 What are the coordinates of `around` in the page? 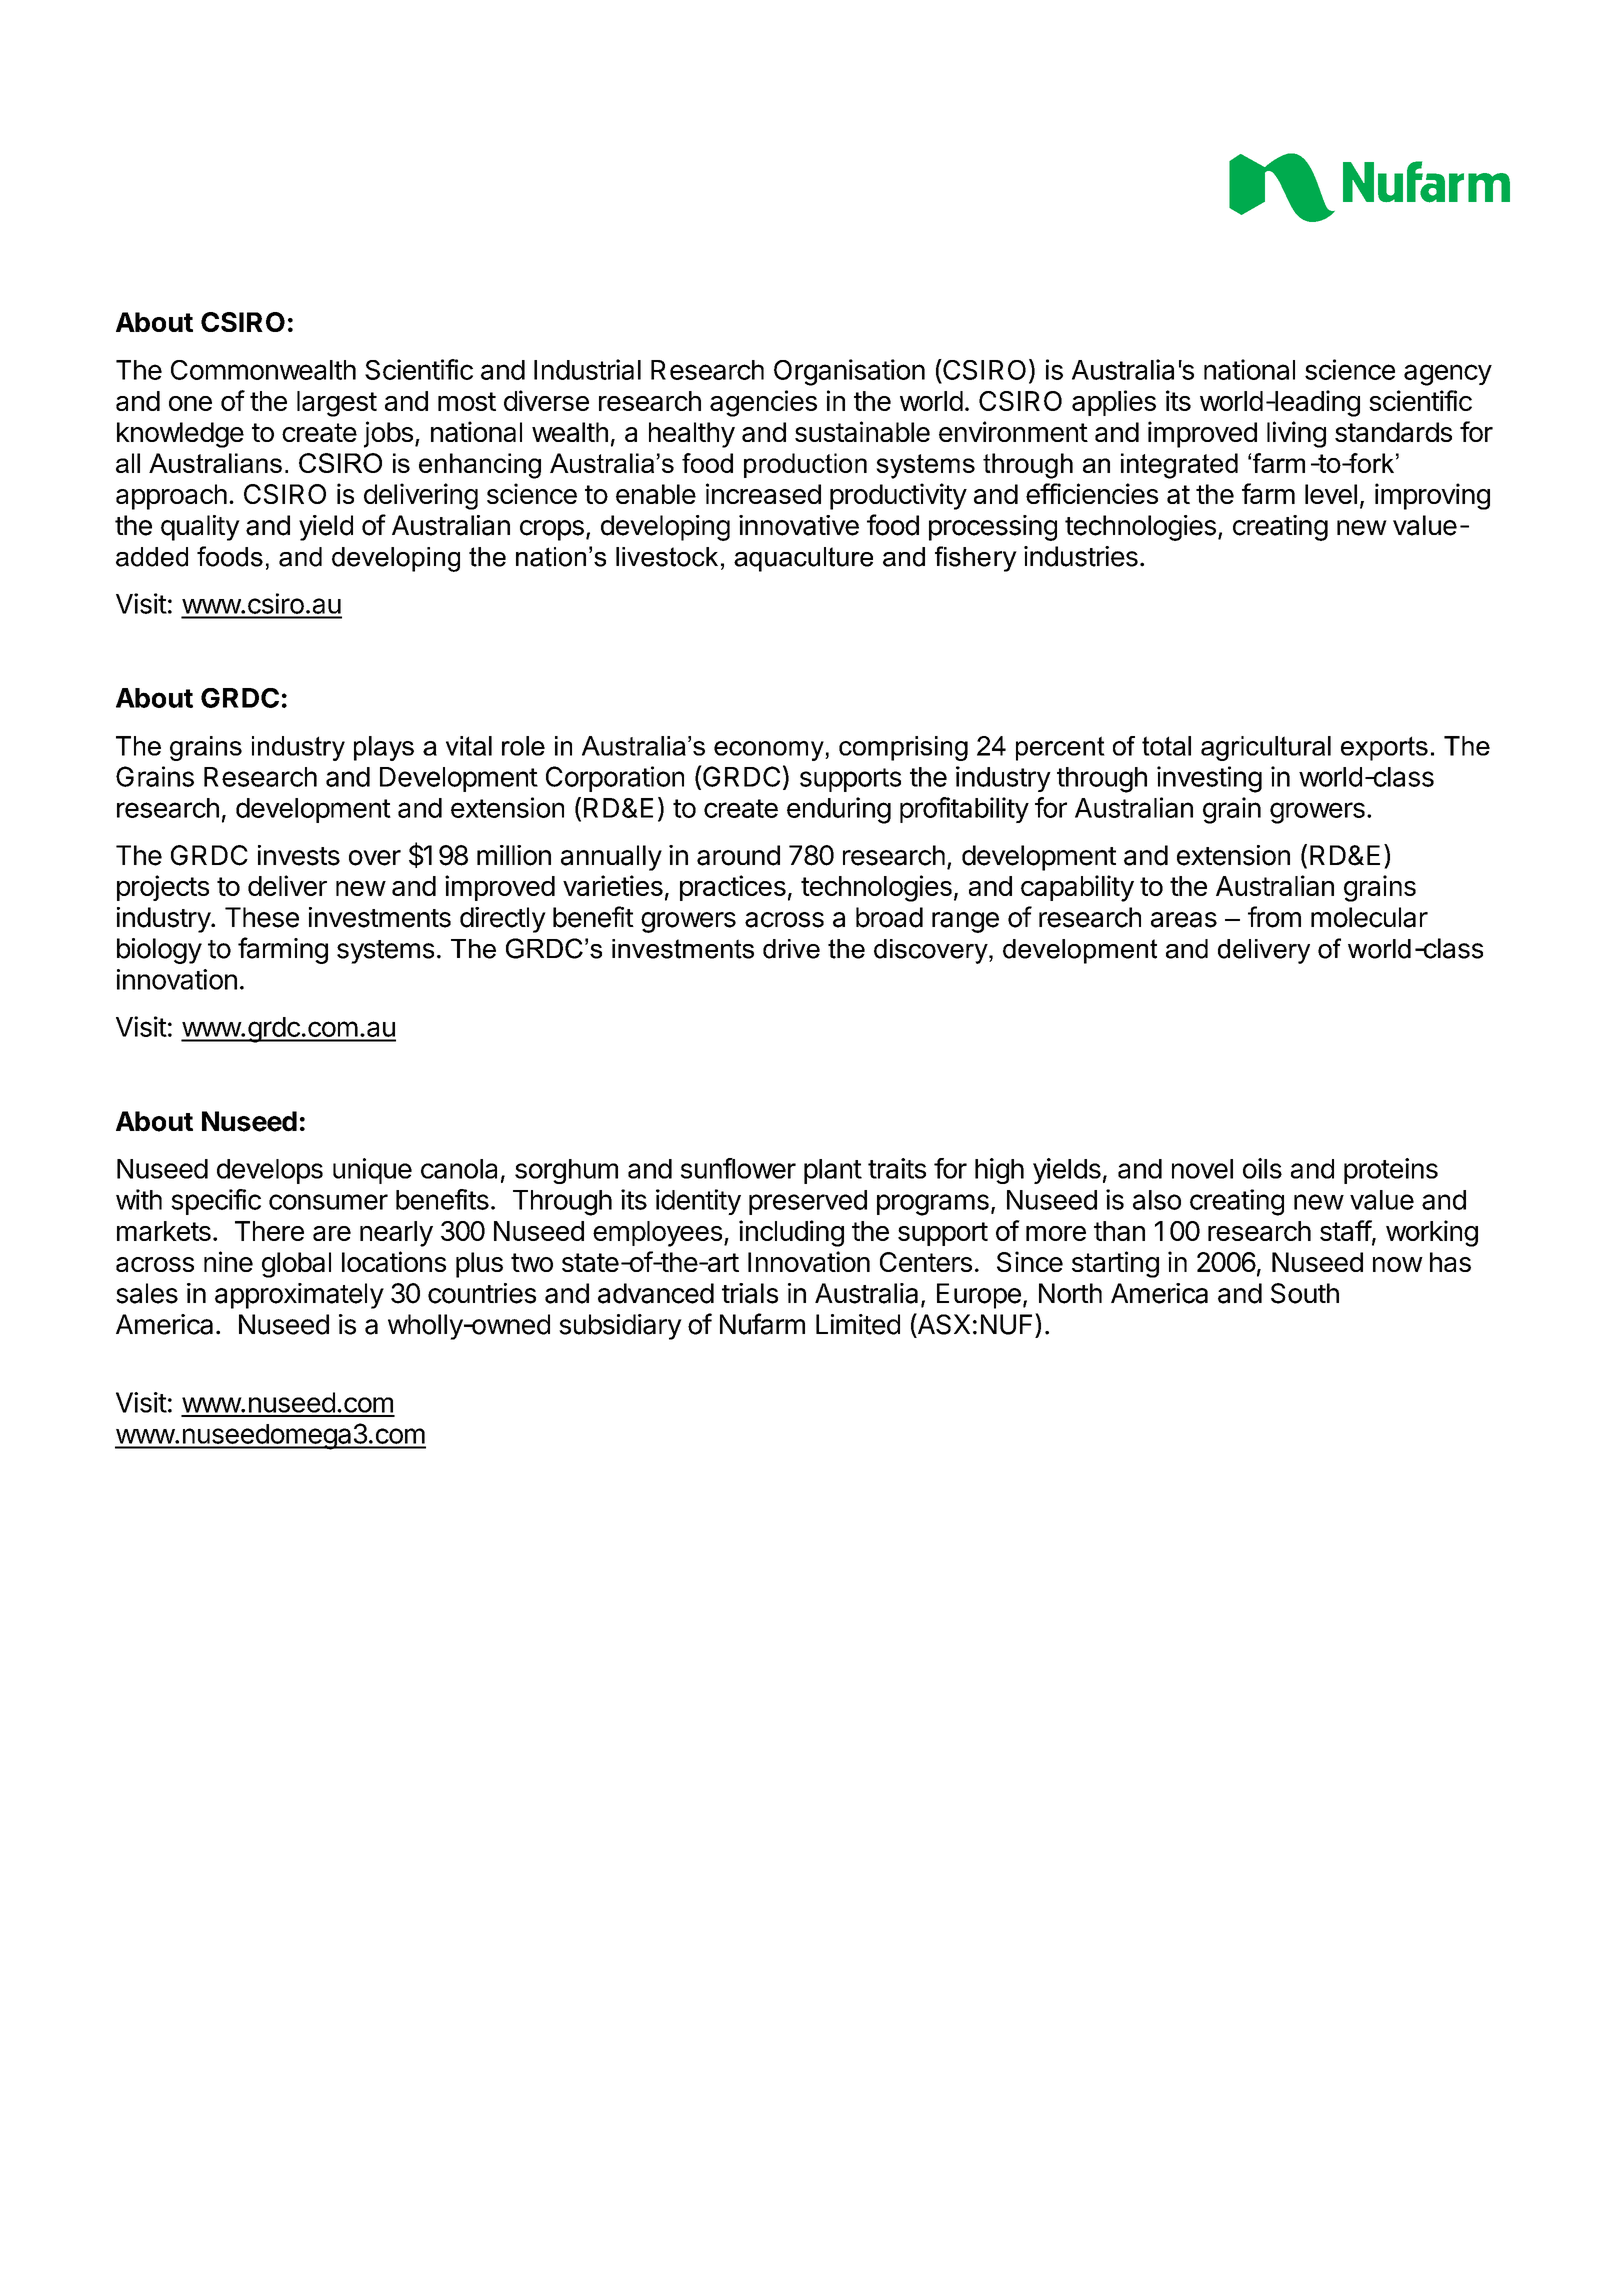 It's located at (738, 855).
